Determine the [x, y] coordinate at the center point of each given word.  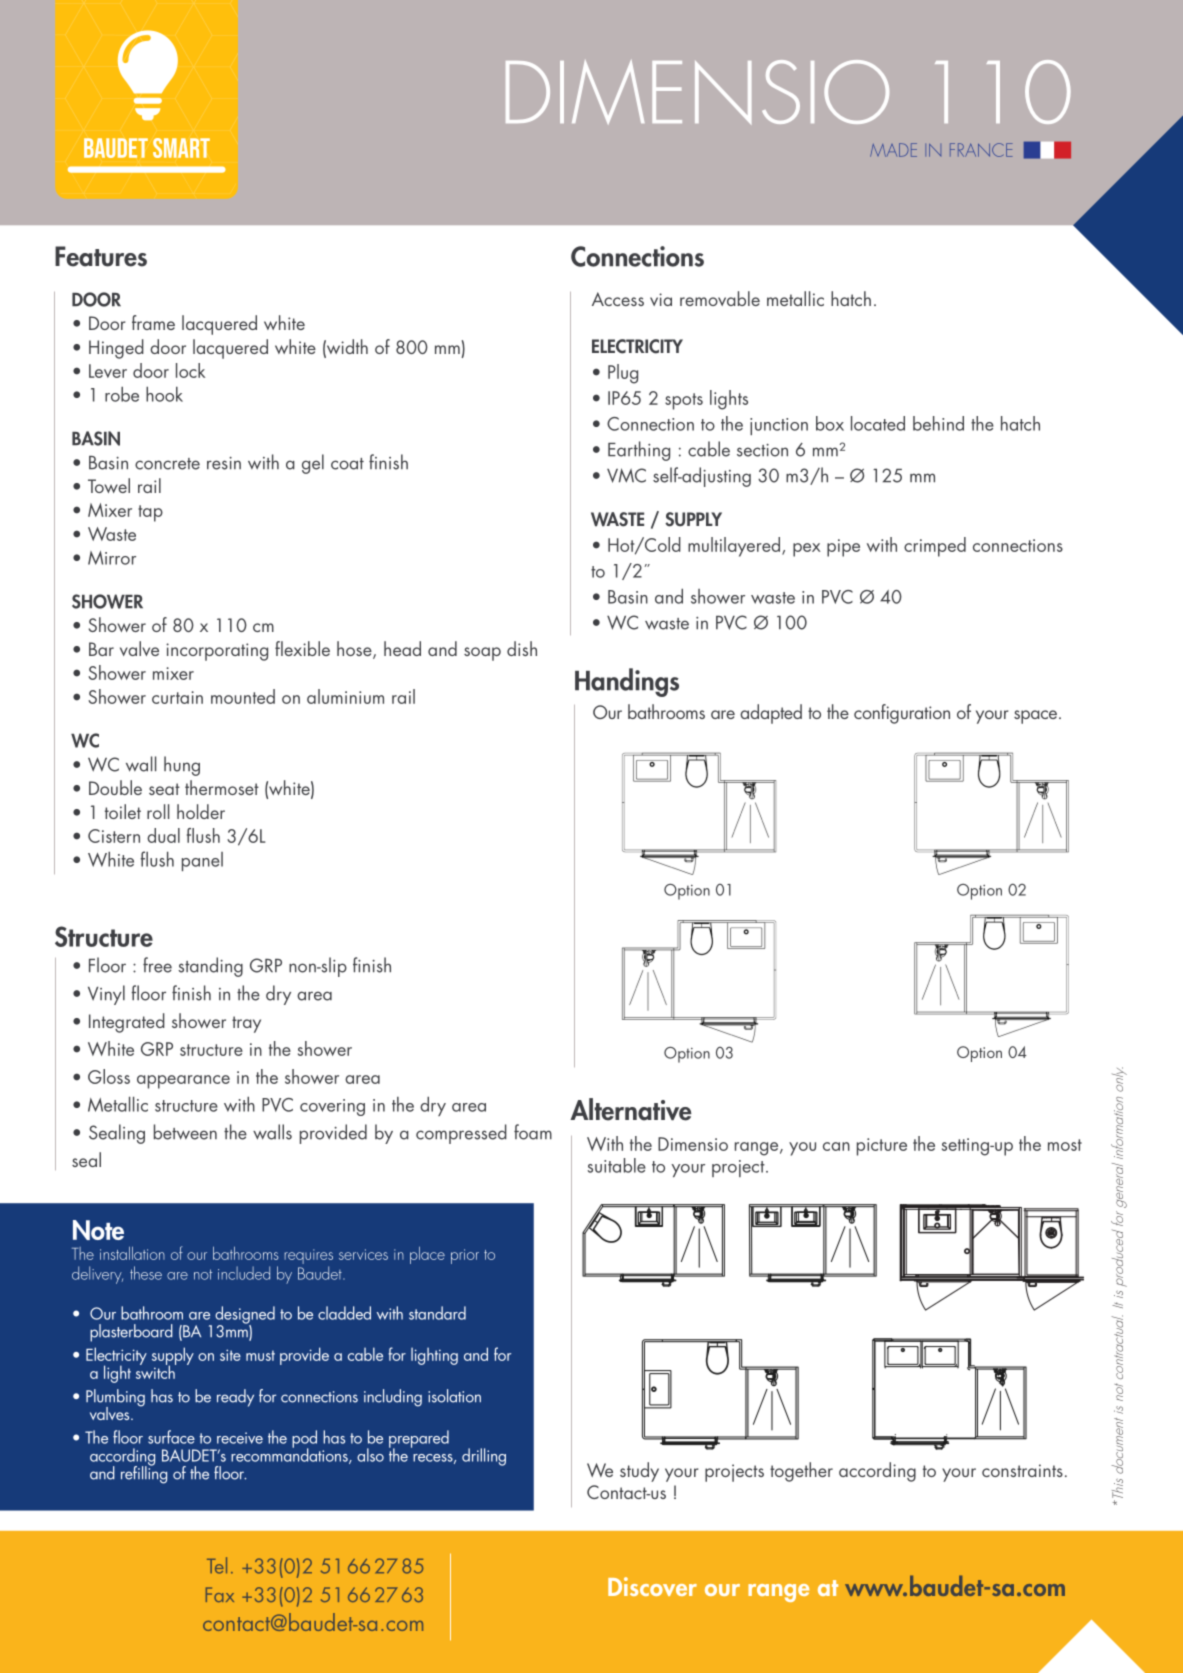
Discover [652, 1586]
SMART [181, 148]
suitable [617, 1165]
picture [882, 1147]
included [244, 1273]
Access [618, 299]
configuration [902, 714]
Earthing [639, 451]
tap [150, 513]
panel [202, 861]
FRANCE [981, 150]
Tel [217, 1565]
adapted [771, 714]
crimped [935, 547]
